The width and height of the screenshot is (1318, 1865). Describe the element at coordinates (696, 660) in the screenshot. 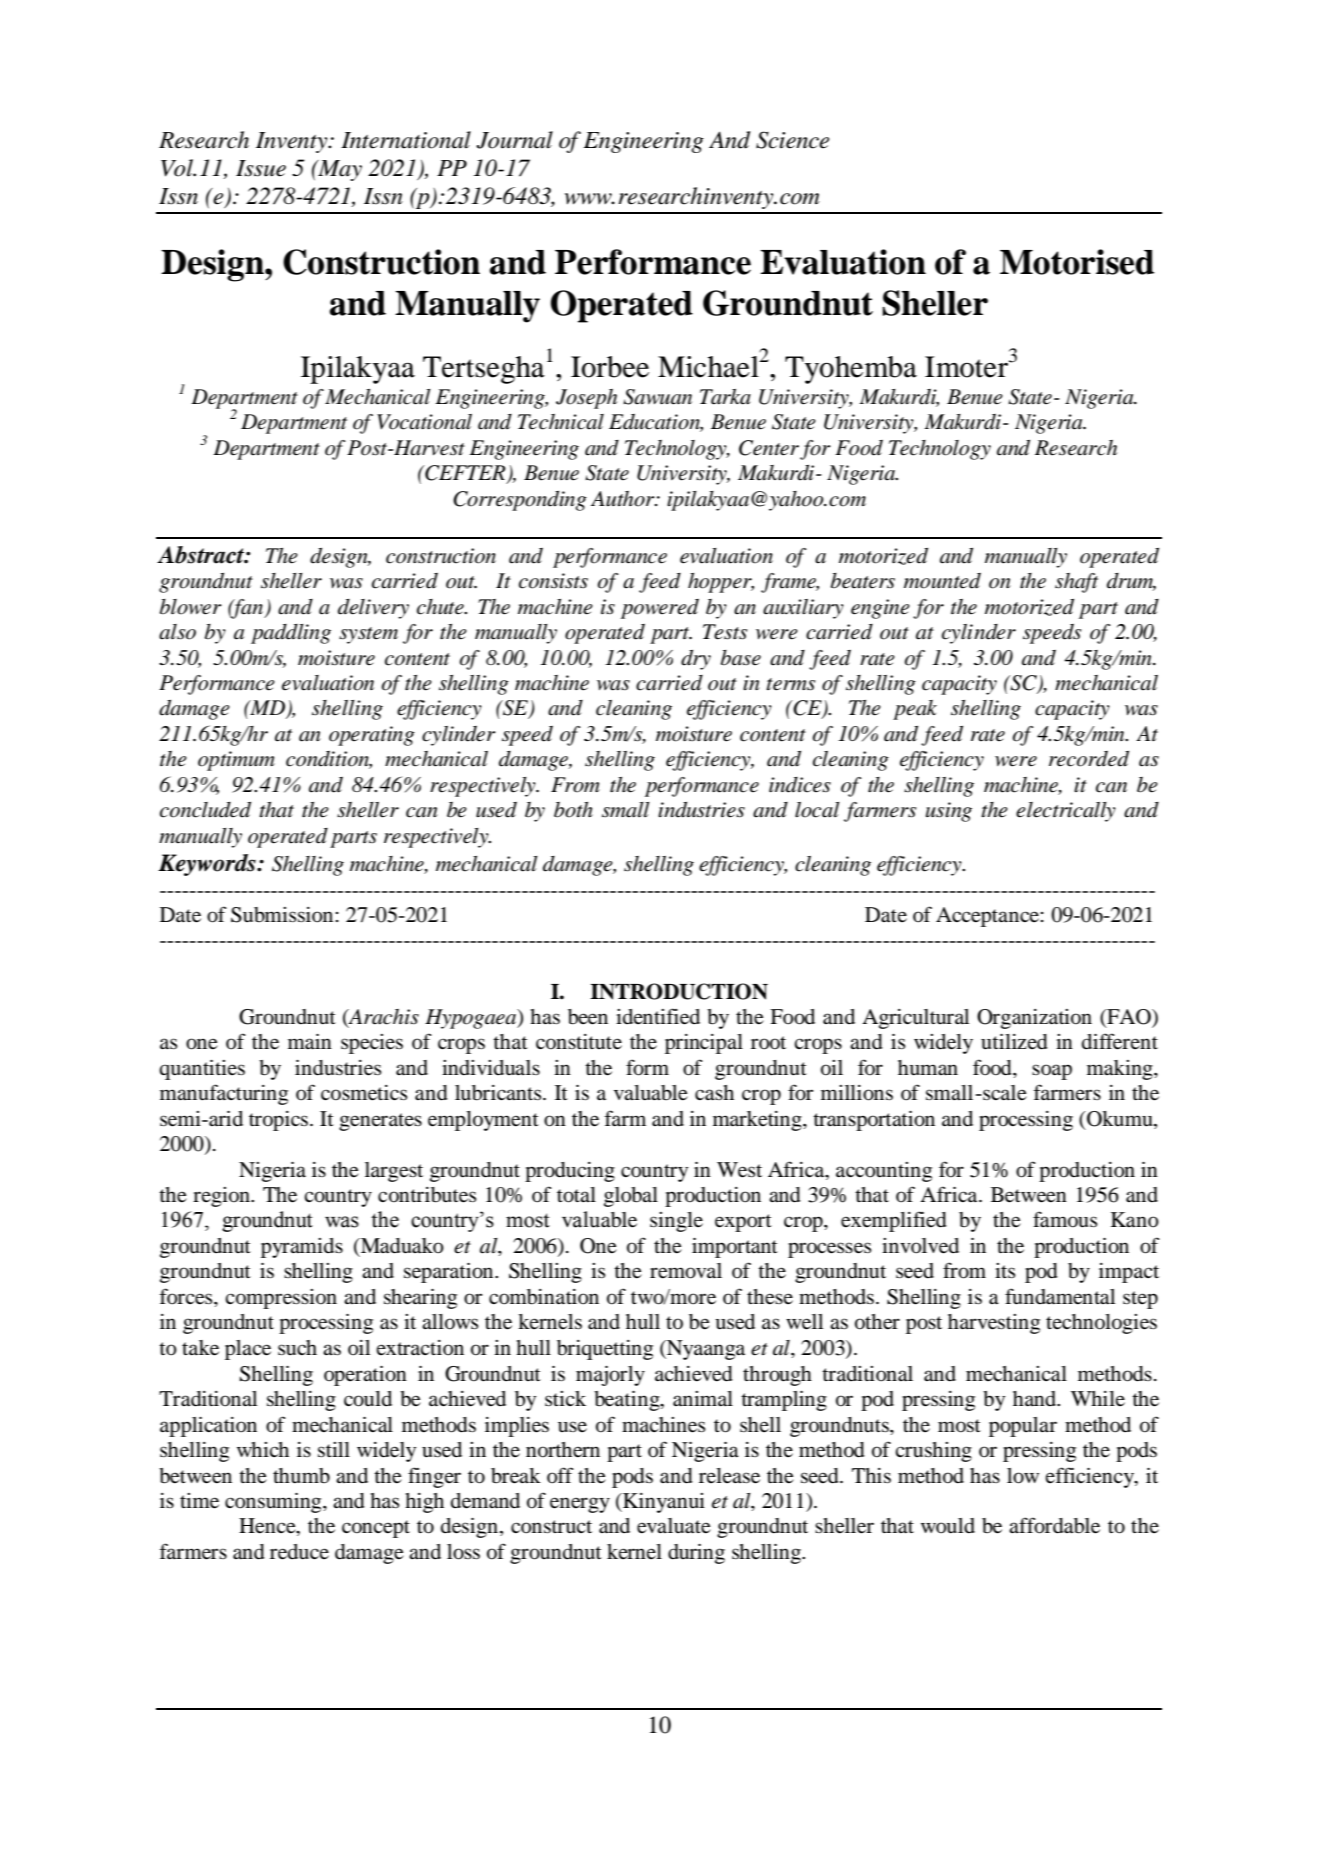

I see `dry` at that location.
